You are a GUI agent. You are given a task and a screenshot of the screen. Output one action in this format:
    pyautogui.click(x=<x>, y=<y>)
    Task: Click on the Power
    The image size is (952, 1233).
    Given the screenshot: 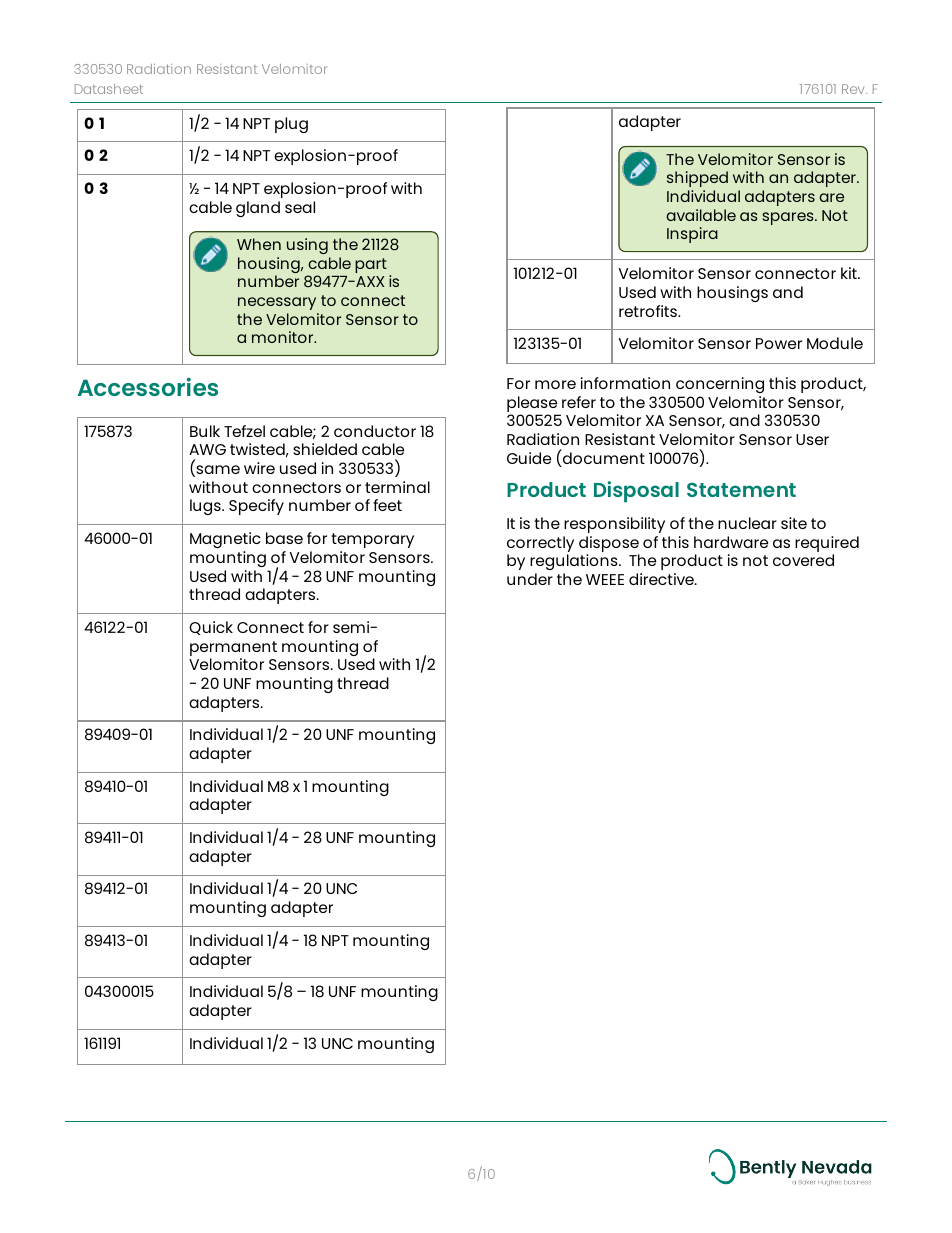 What is the action you would take?
    pyautogui.click(x=779, y=343)
